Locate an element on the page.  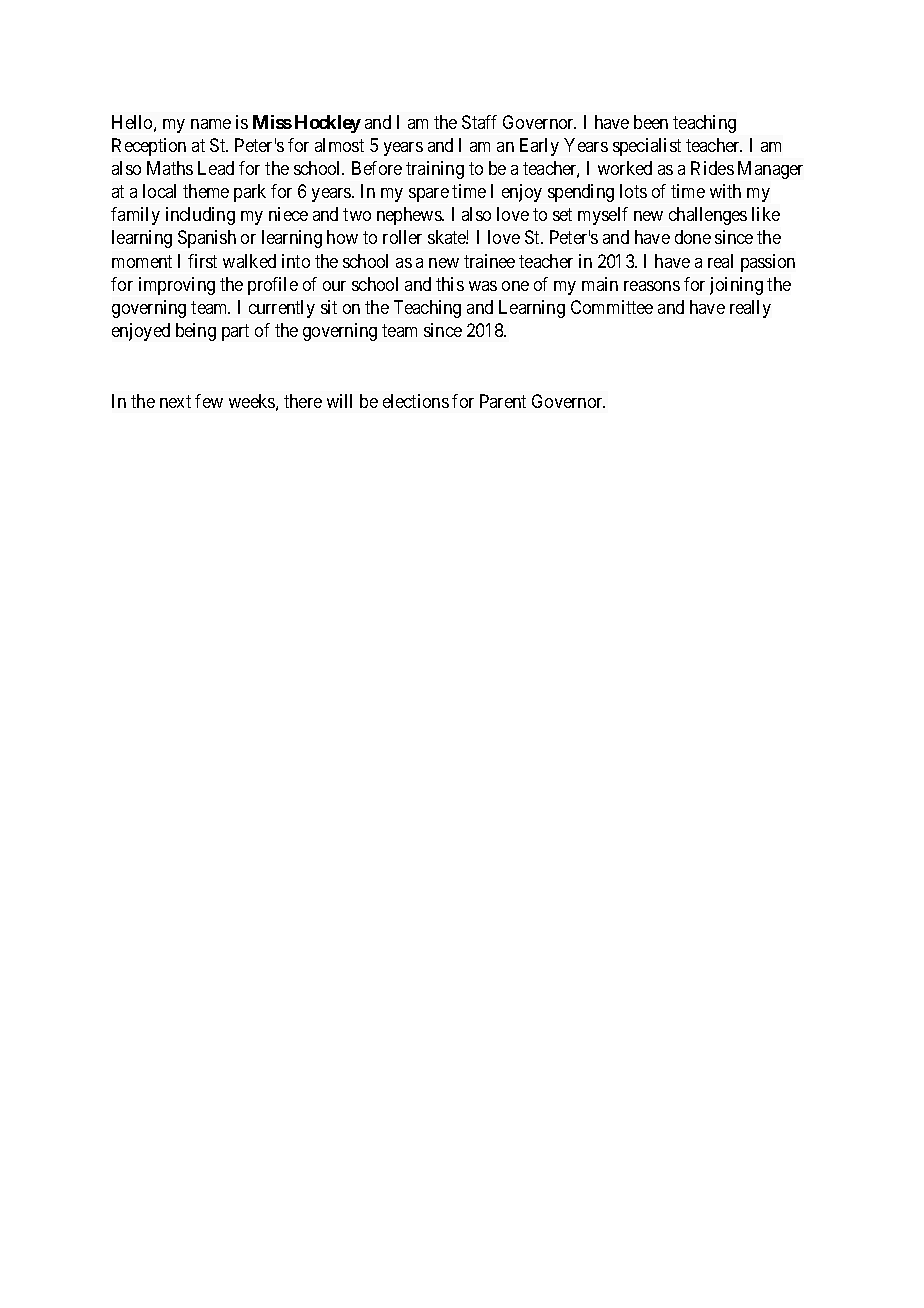
with is located at coordinates (725, 191).
